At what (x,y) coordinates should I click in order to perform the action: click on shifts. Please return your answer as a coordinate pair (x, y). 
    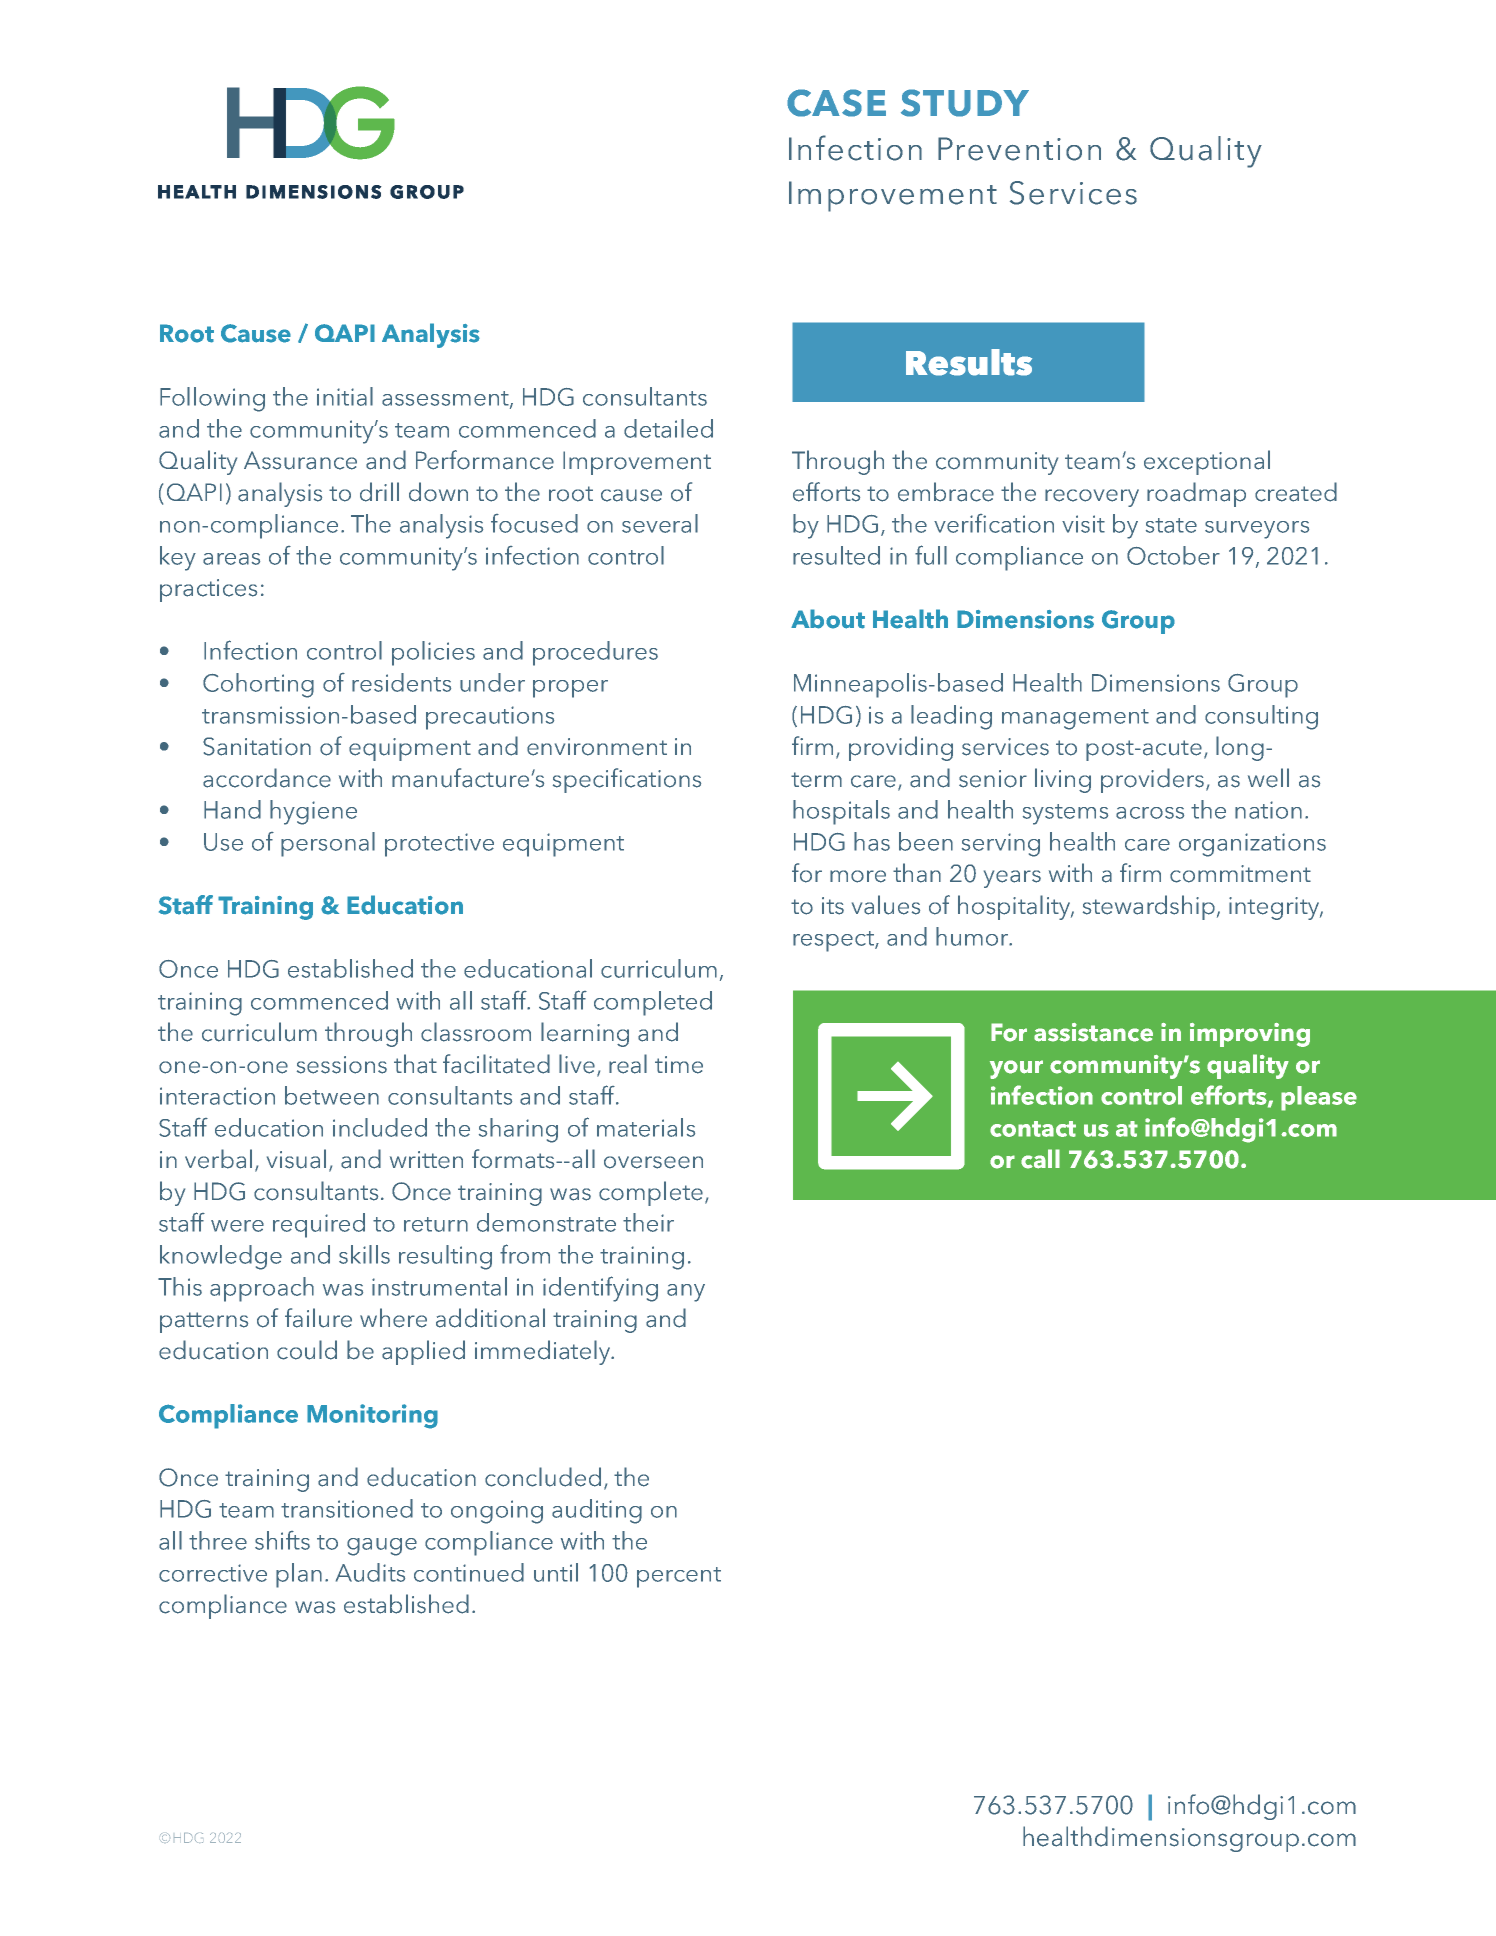
    Looking at the image, I should click on (282, 1540).
